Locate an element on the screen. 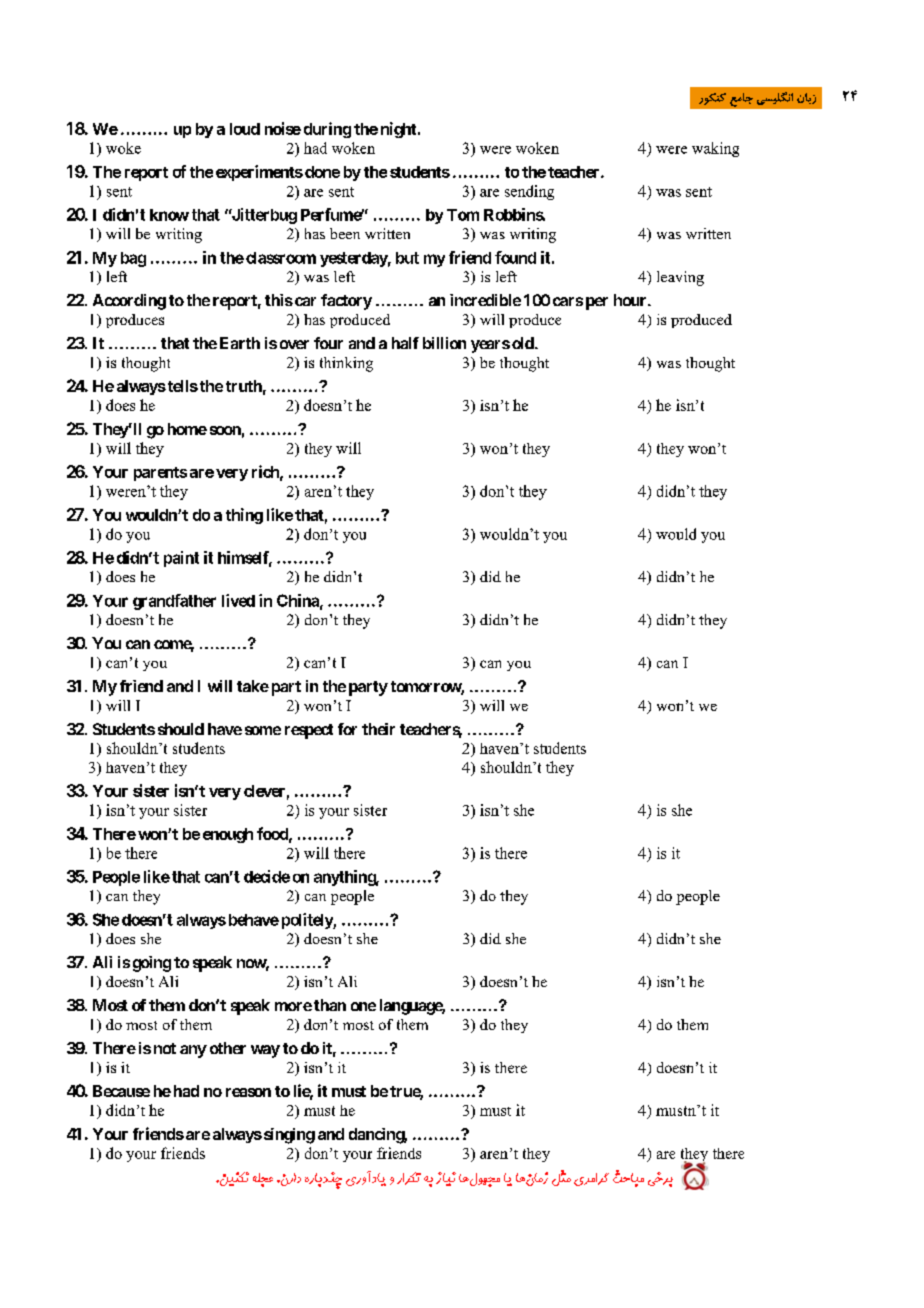 The image size is (924, 1308). waking is located at coordinates (715, 149).
